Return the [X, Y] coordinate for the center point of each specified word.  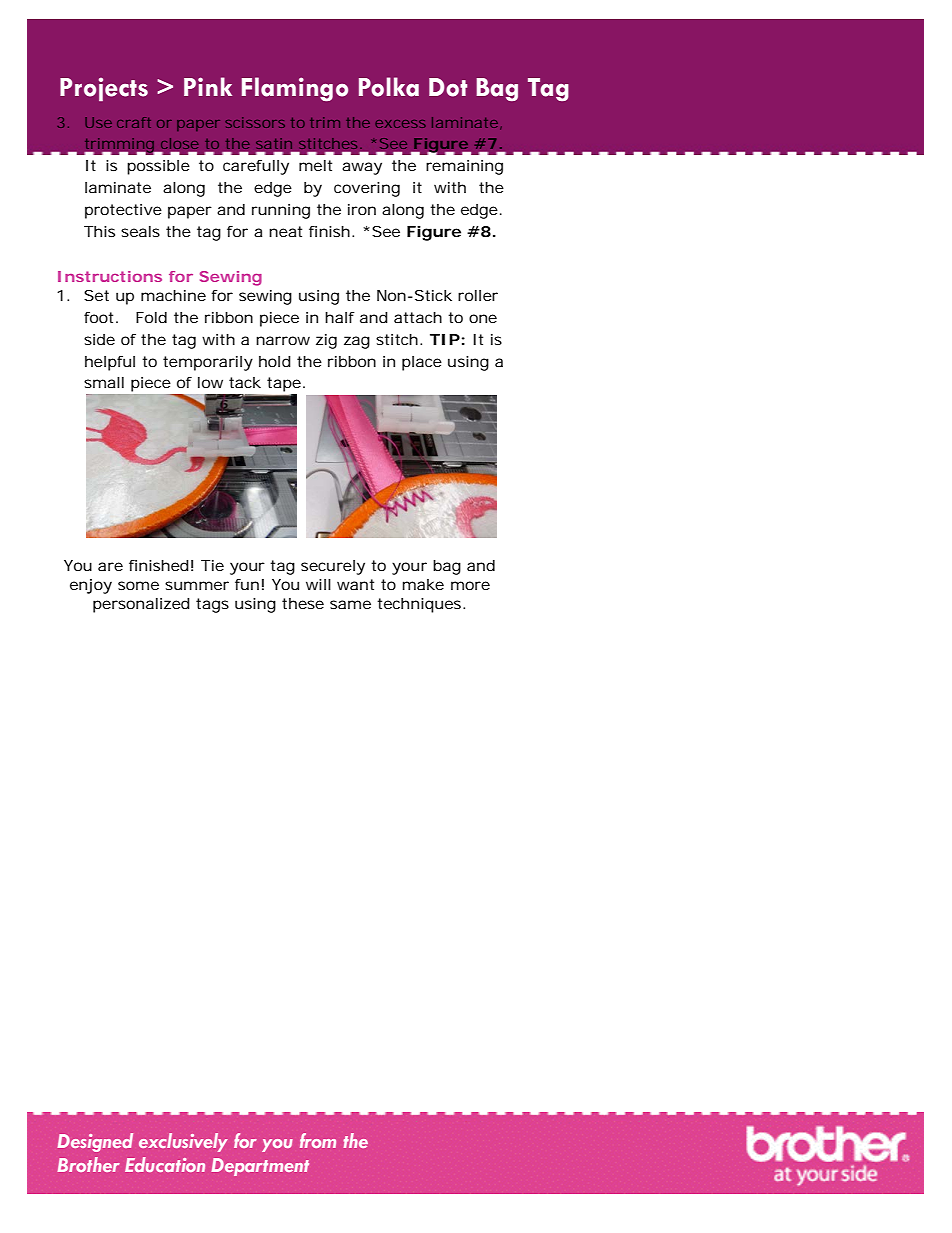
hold [275, 361]
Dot [448, 87]
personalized [141, 605]
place [422, 363]
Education [165, 1164]
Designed [95, 1142]
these [303, 603]
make [423, 584]
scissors [255, 122]
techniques [420, 605]
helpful [110, 363]
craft [134, 122]
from [318, 1140]
